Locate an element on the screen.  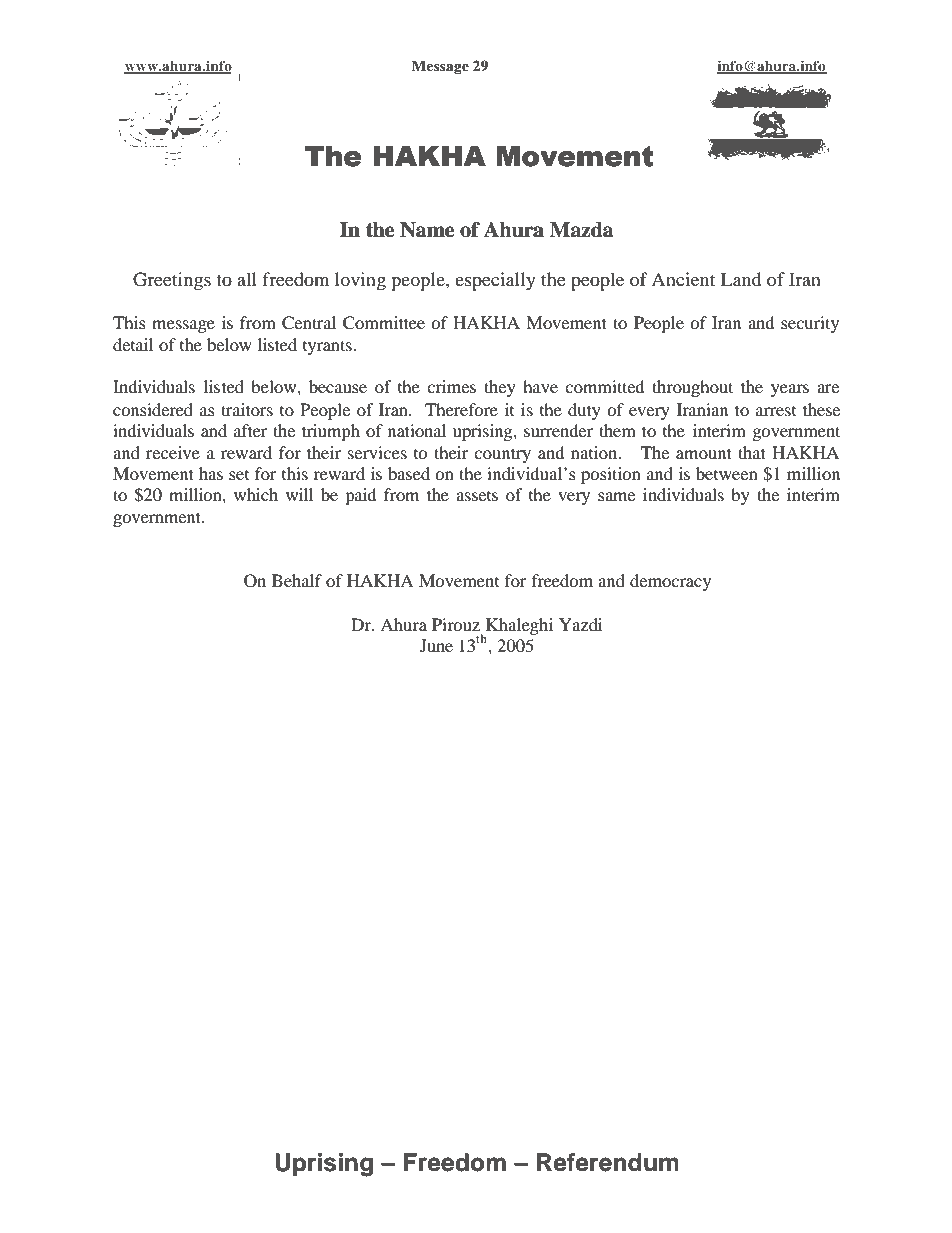
June is located at coordinates (436, 645).
